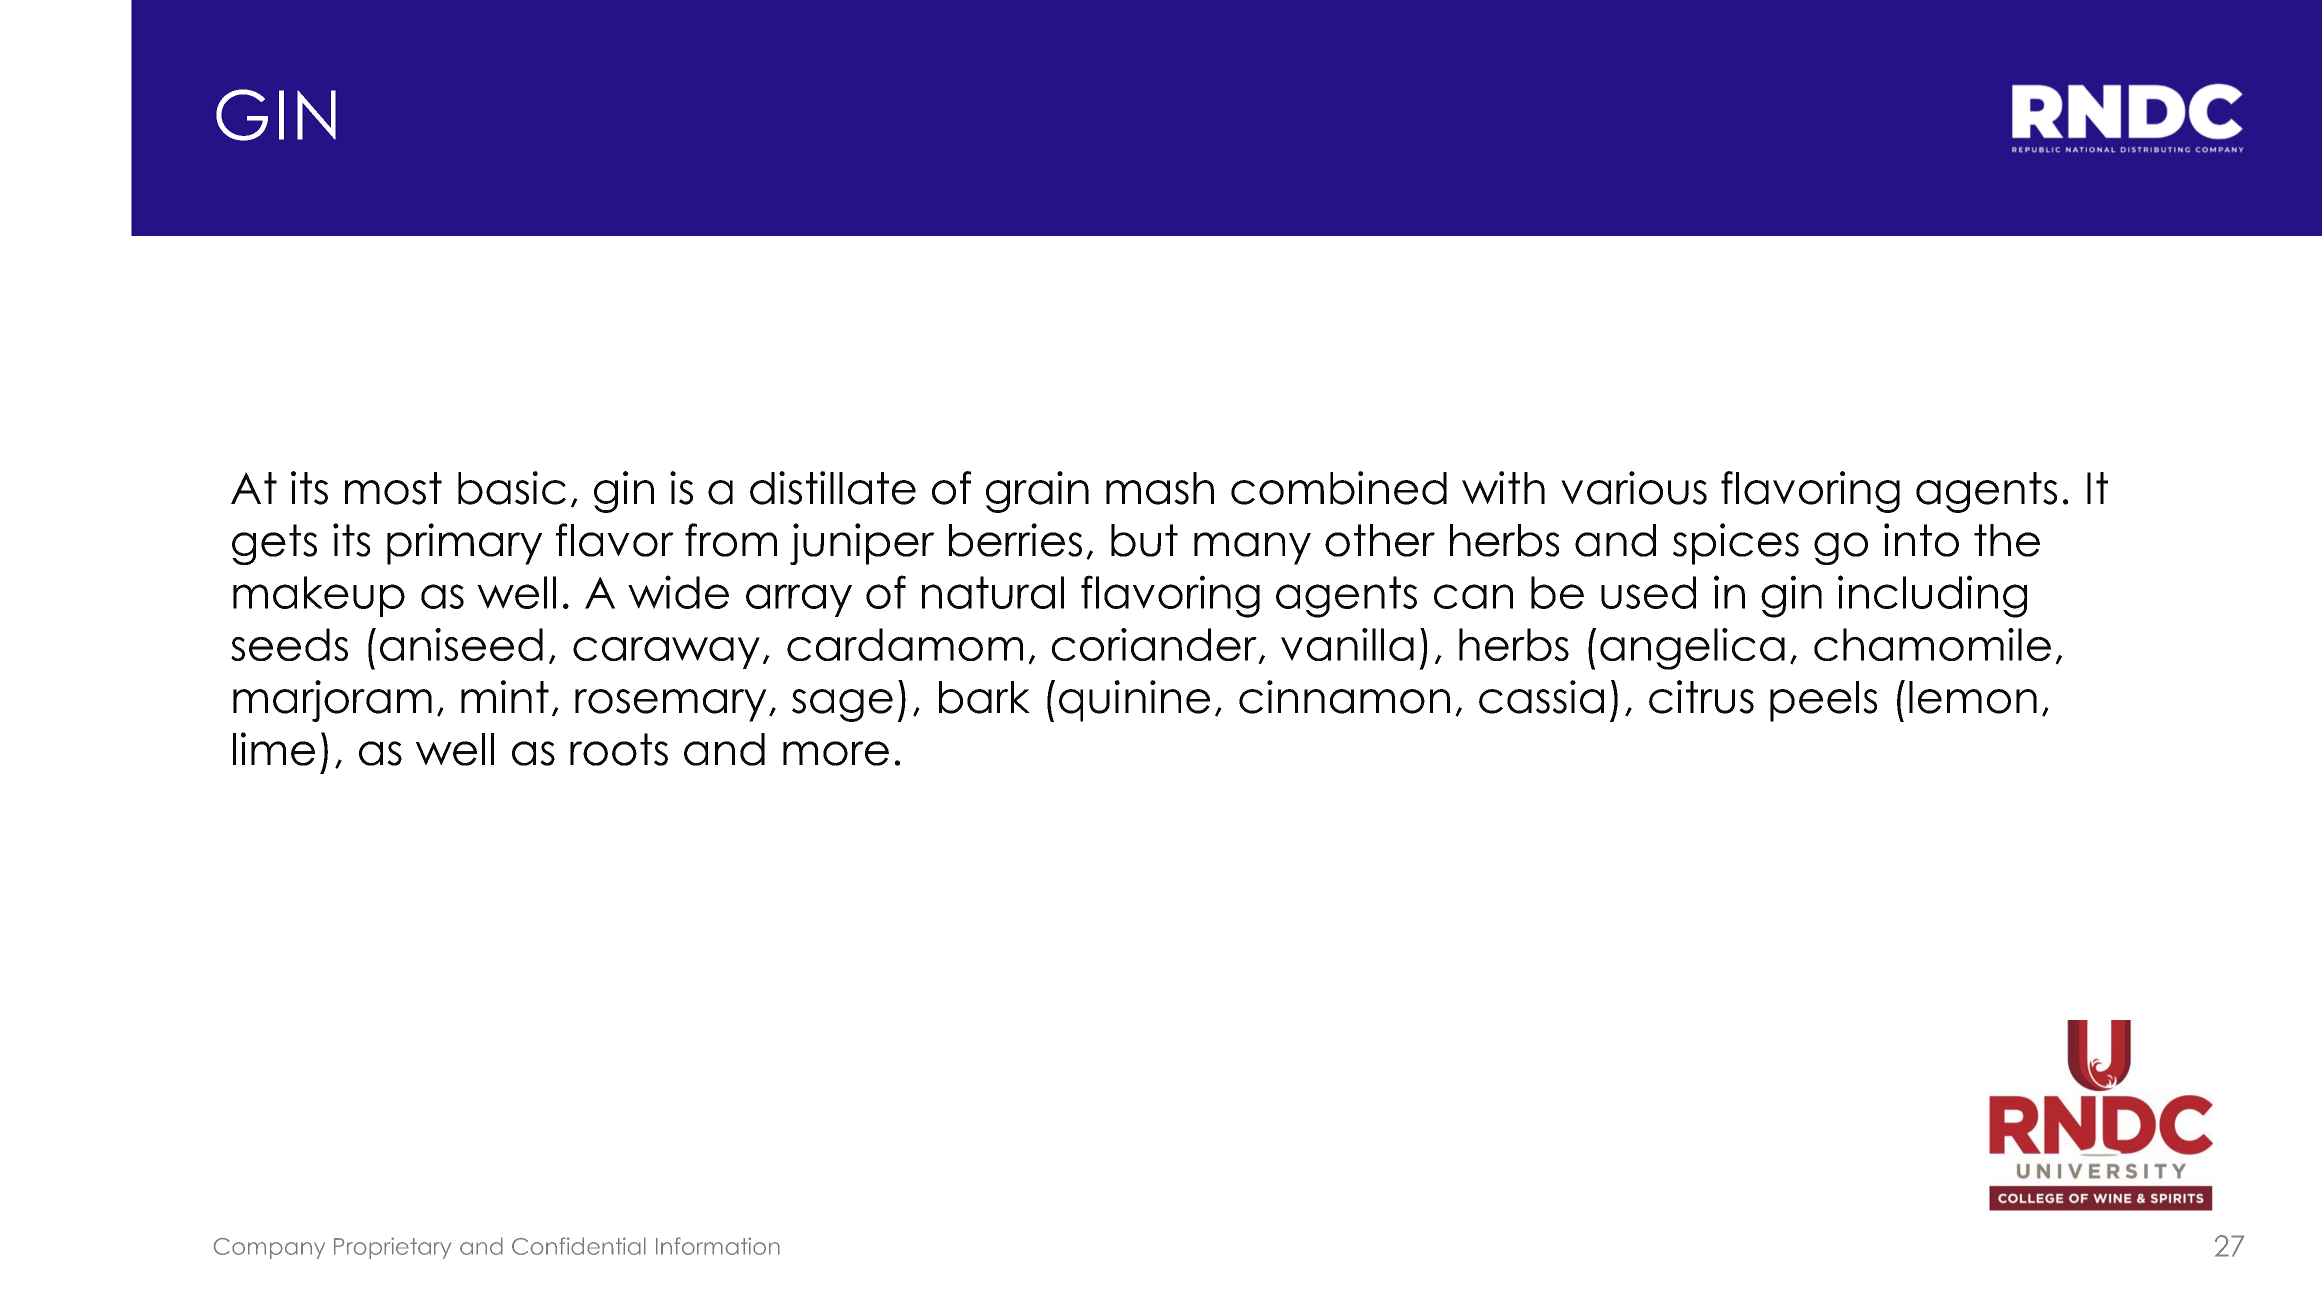 This screenshot has width=2322, height=1306. Describe the element at coordinates (1634, 488) in the screenshot. I see `various` at that location.
